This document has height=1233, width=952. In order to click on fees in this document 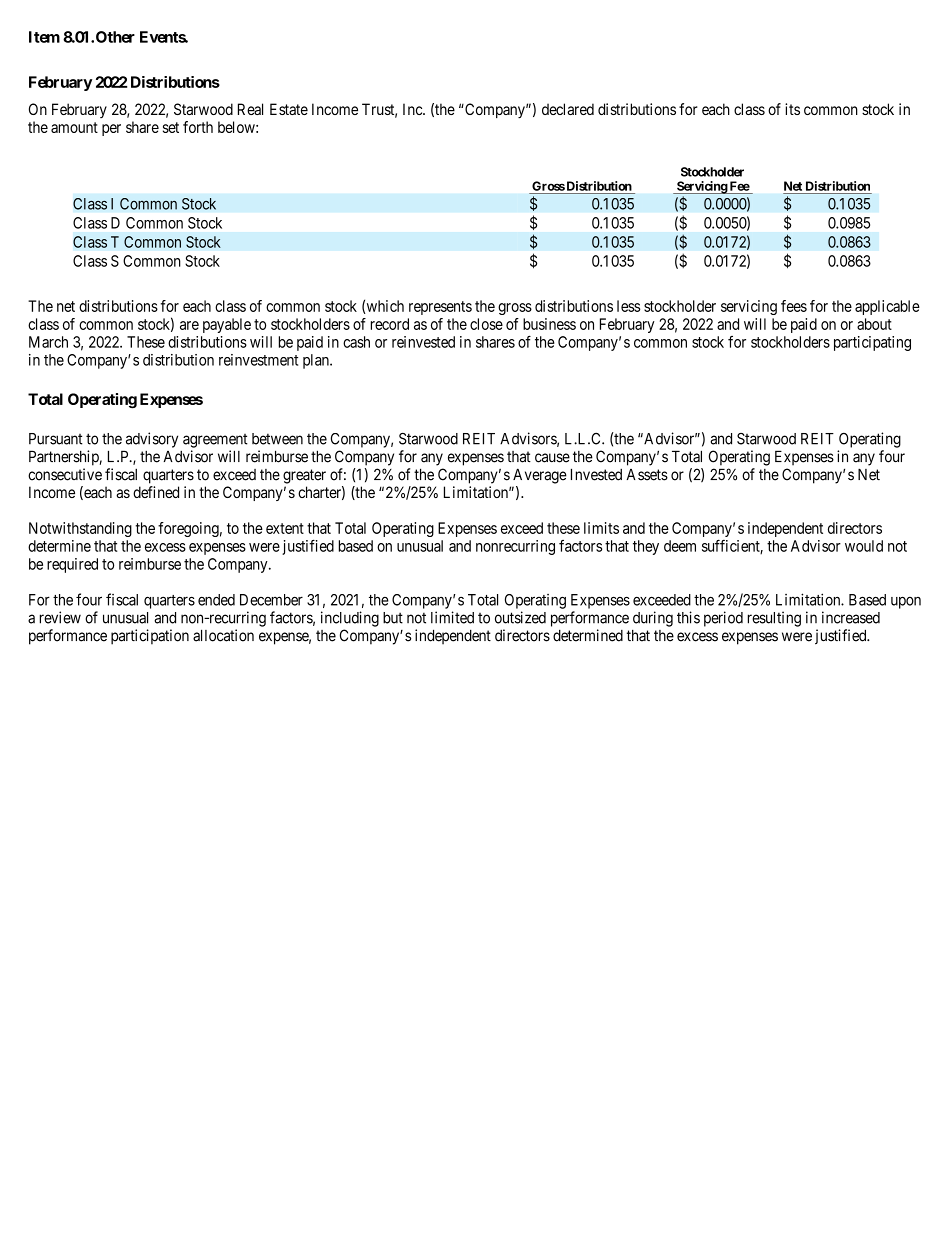, I will do `click(794, 306)`.
